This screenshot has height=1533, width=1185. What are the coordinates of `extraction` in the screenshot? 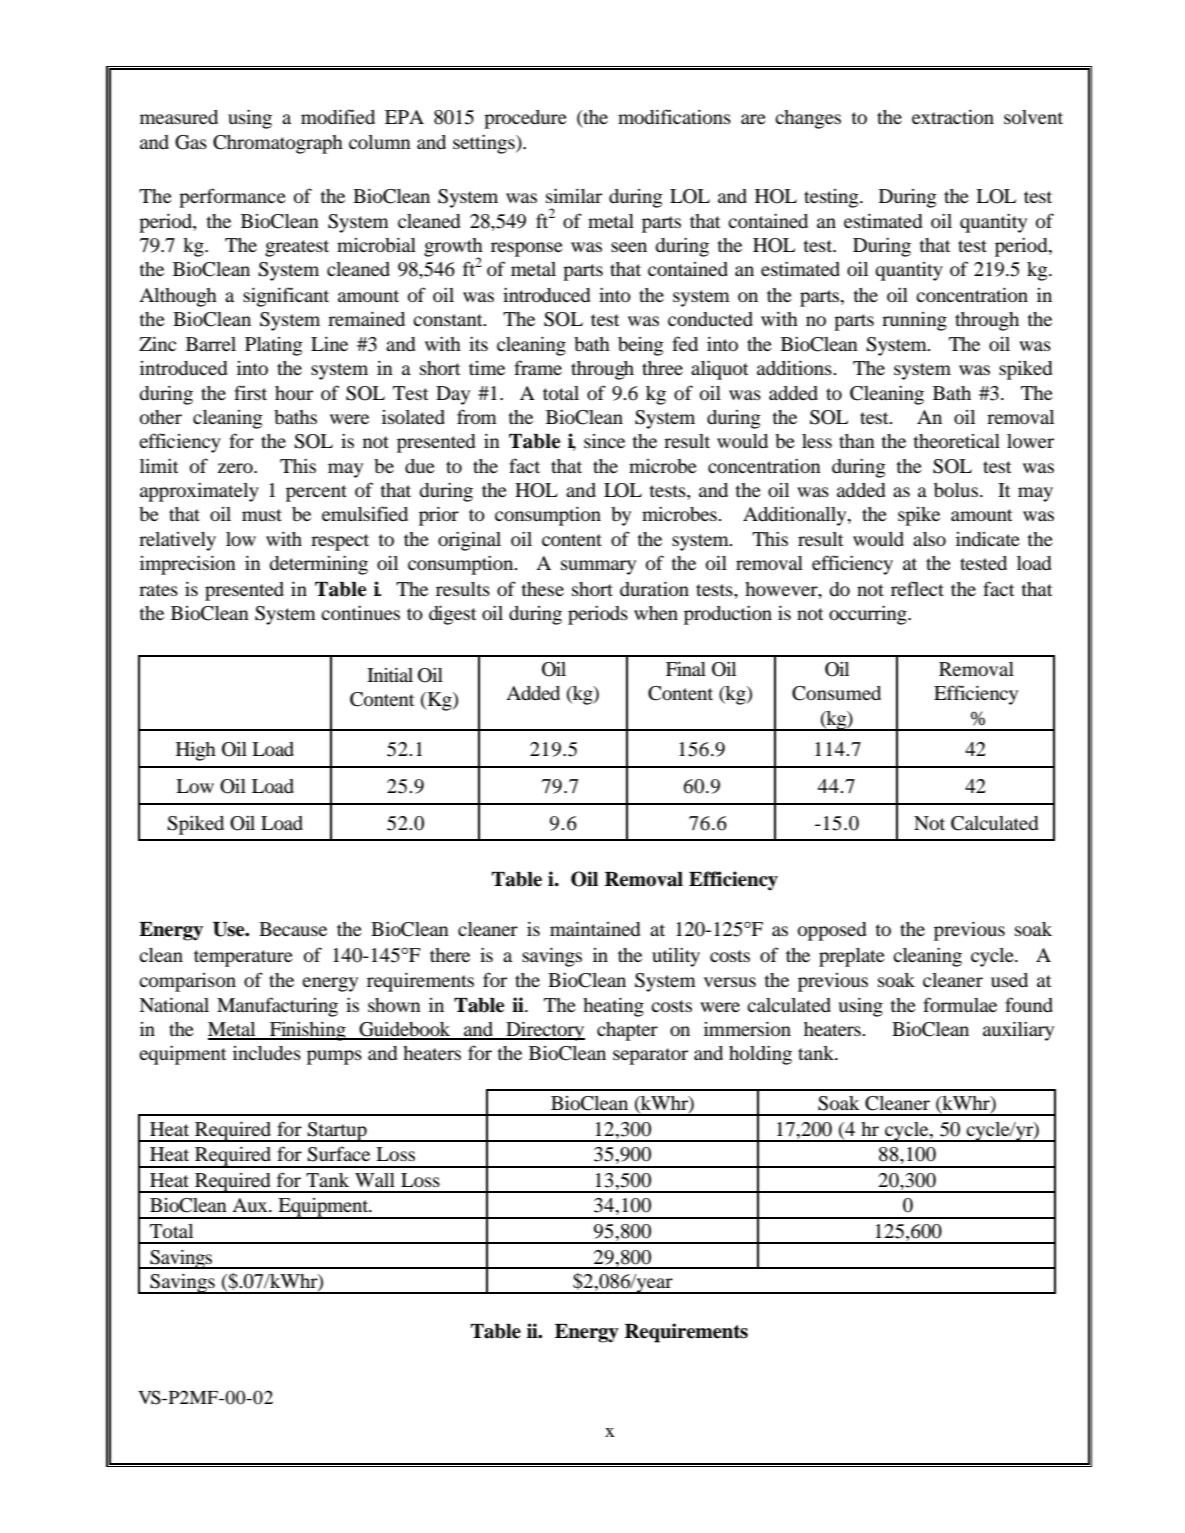 It's located at (953, 117).
